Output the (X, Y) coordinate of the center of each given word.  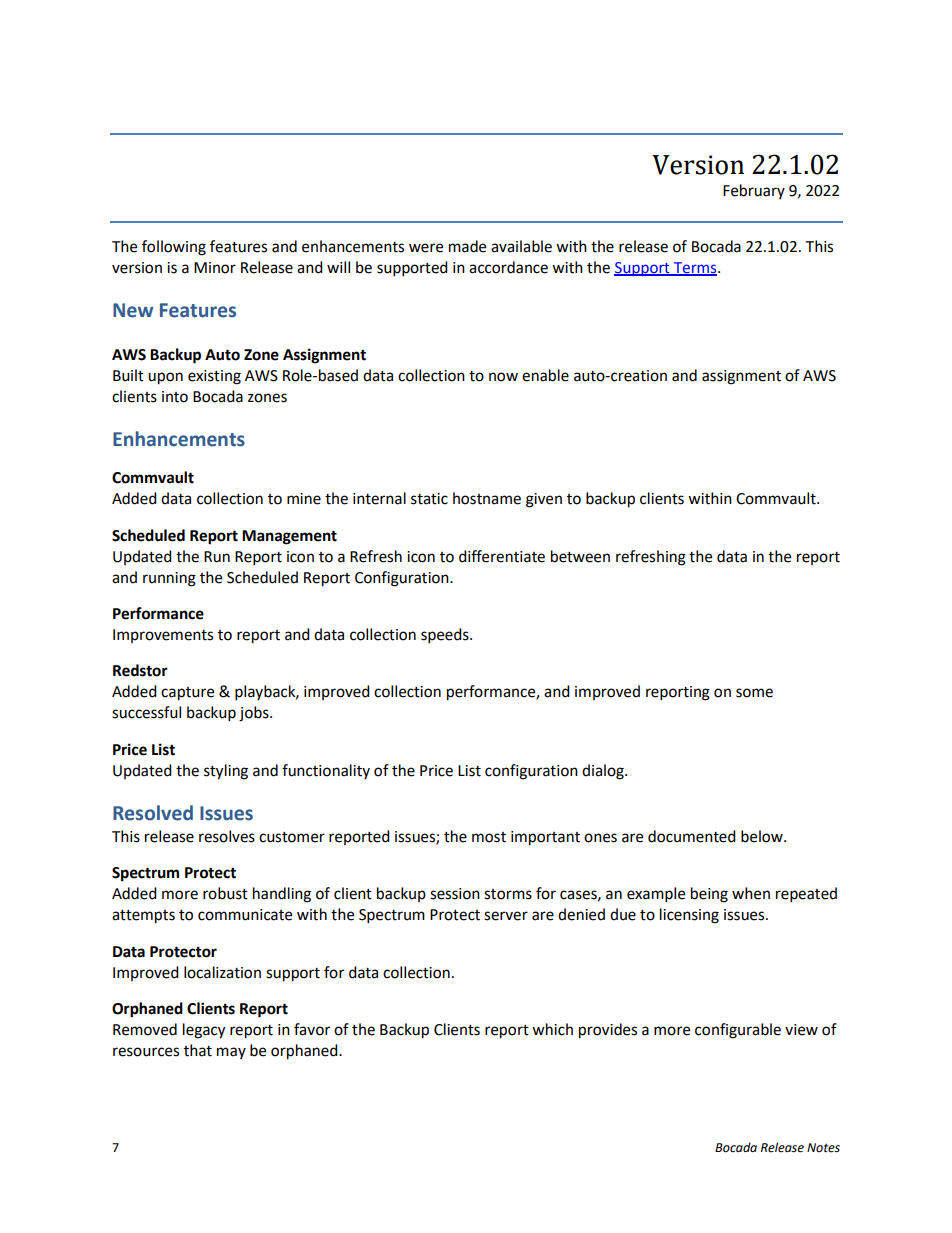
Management (289, 537)
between (580, 556)
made (467, 246)
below (763, 836)
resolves (227, 836)
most (489, 837)
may (231, 1053)
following (174, 248)
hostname (487, 498)
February (754, 191)
